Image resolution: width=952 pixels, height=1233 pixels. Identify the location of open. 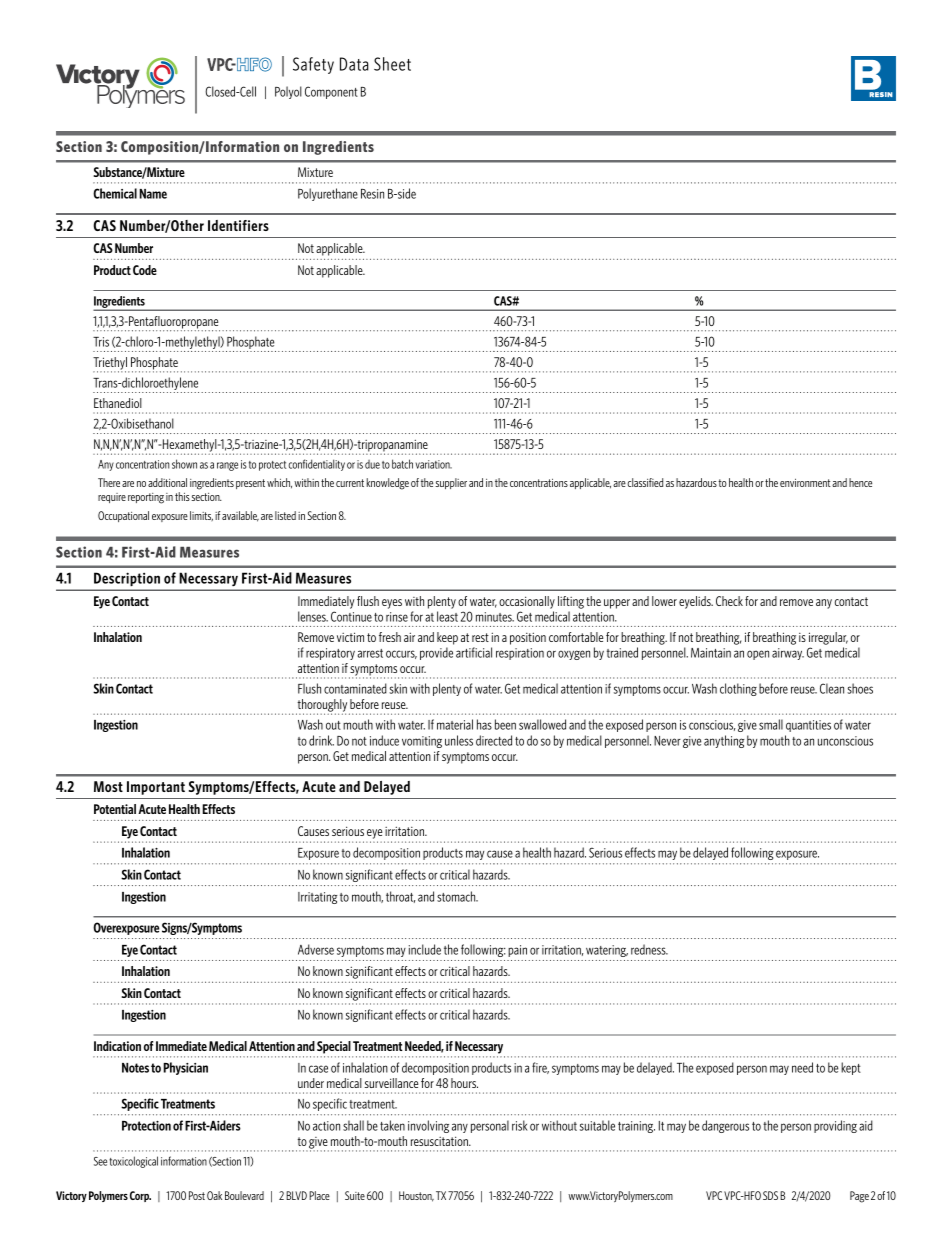
(758, 655).
